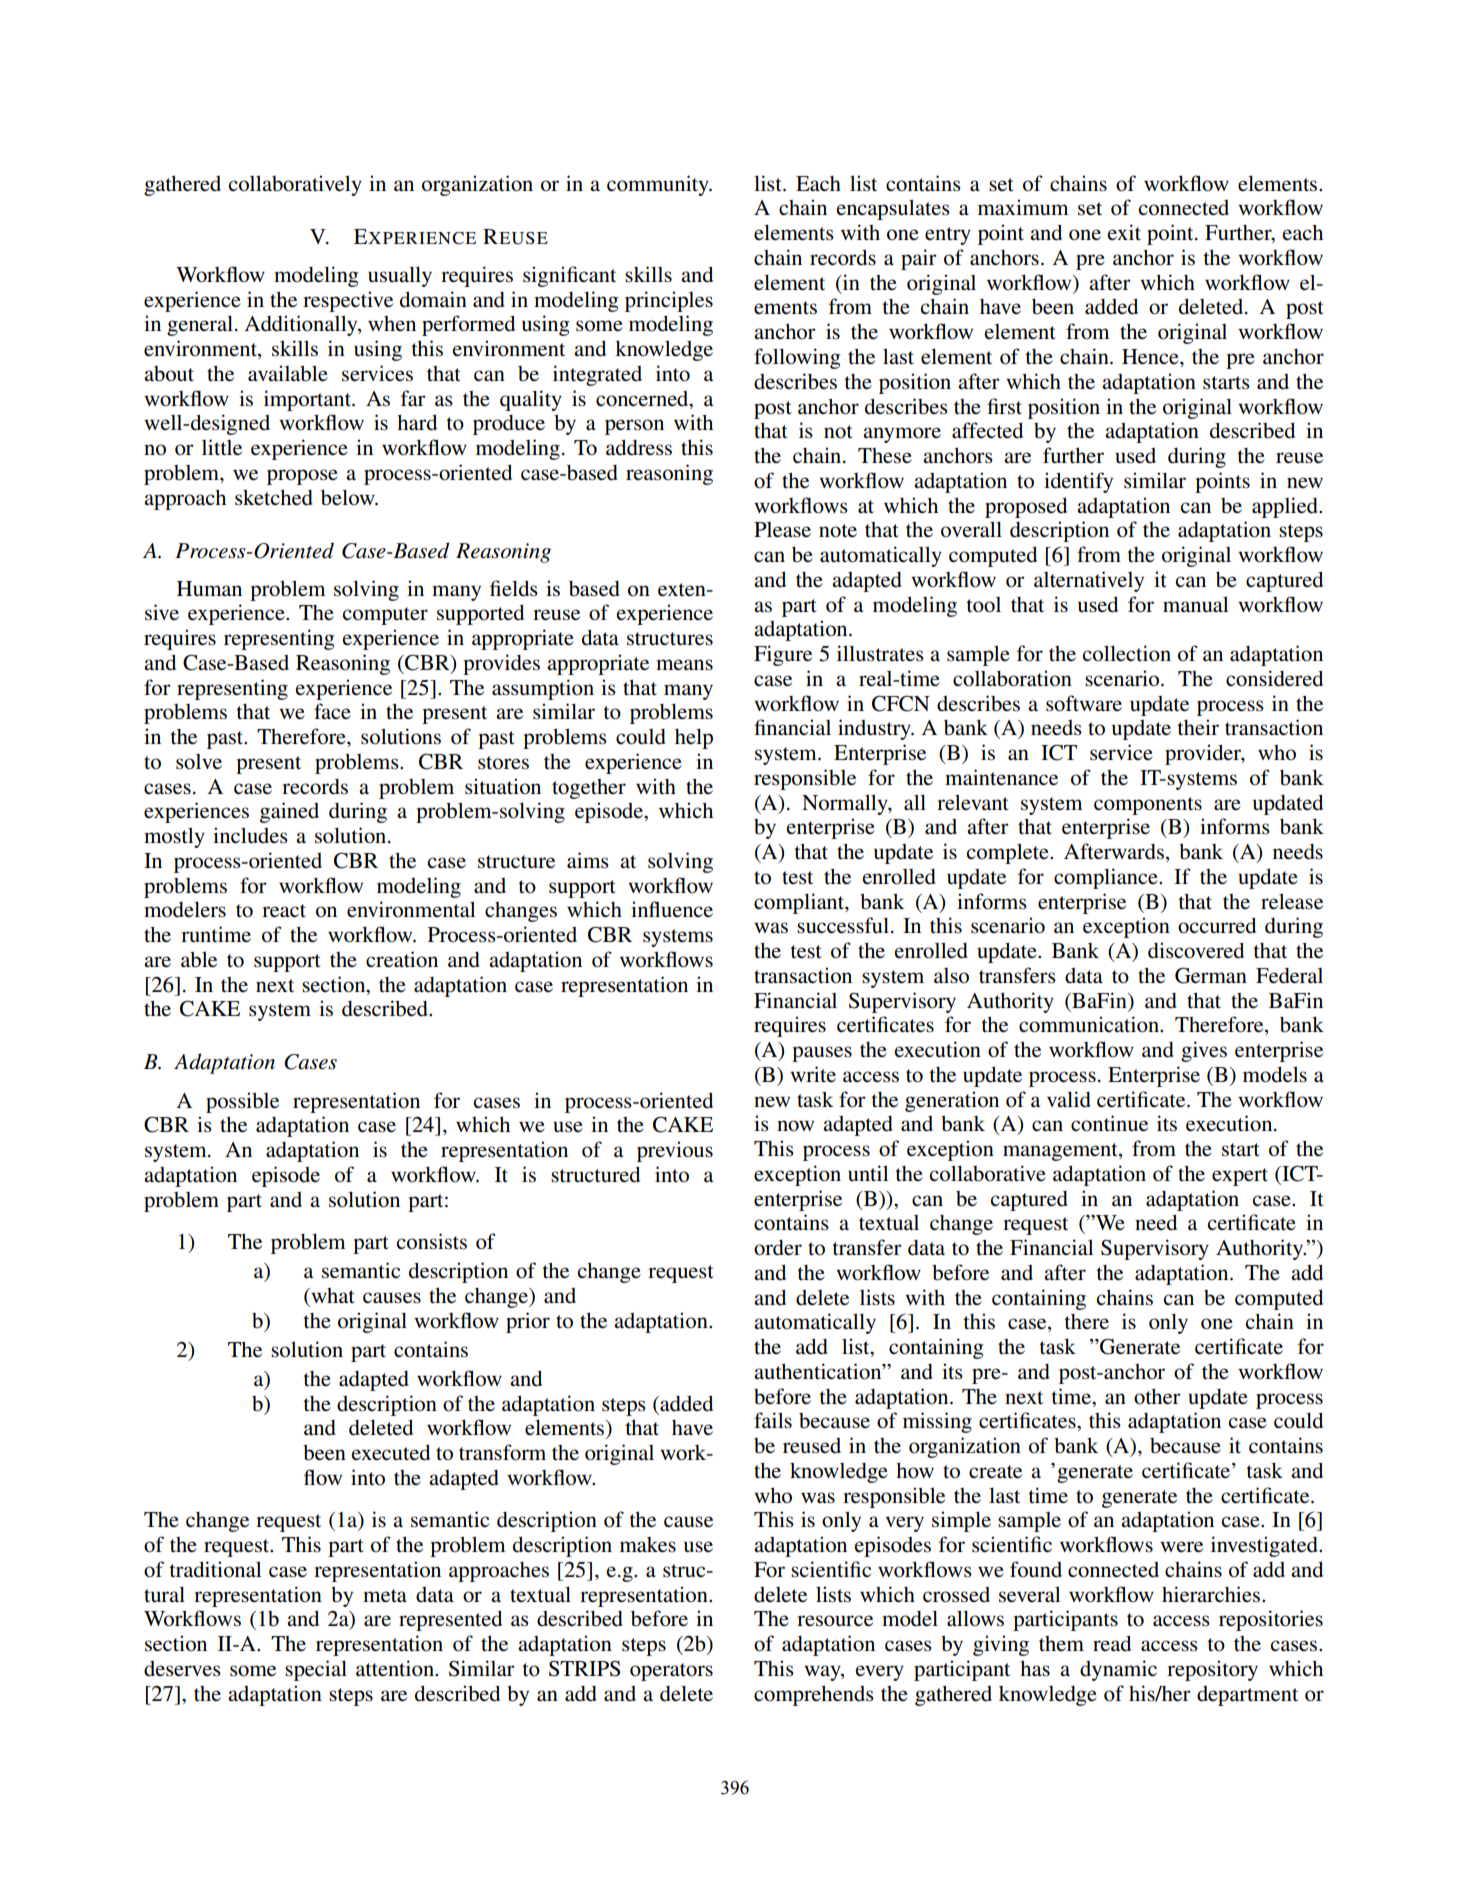  Describe the element at coordinates (675, 1151) in the screenshot. I see `previous` at that location.
